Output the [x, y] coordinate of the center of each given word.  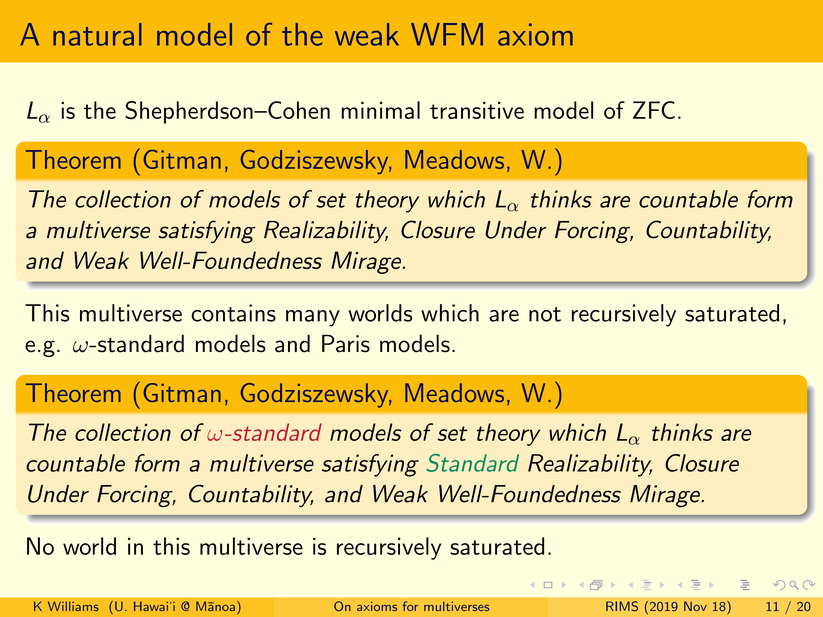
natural [97, 34]
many [313, 318]
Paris [346, 344]
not [545, 314]
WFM [447, 34]
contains [233, 313]
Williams [73, 606]
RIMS [622, 606]
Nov [695, 606]
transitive [477, 110]
